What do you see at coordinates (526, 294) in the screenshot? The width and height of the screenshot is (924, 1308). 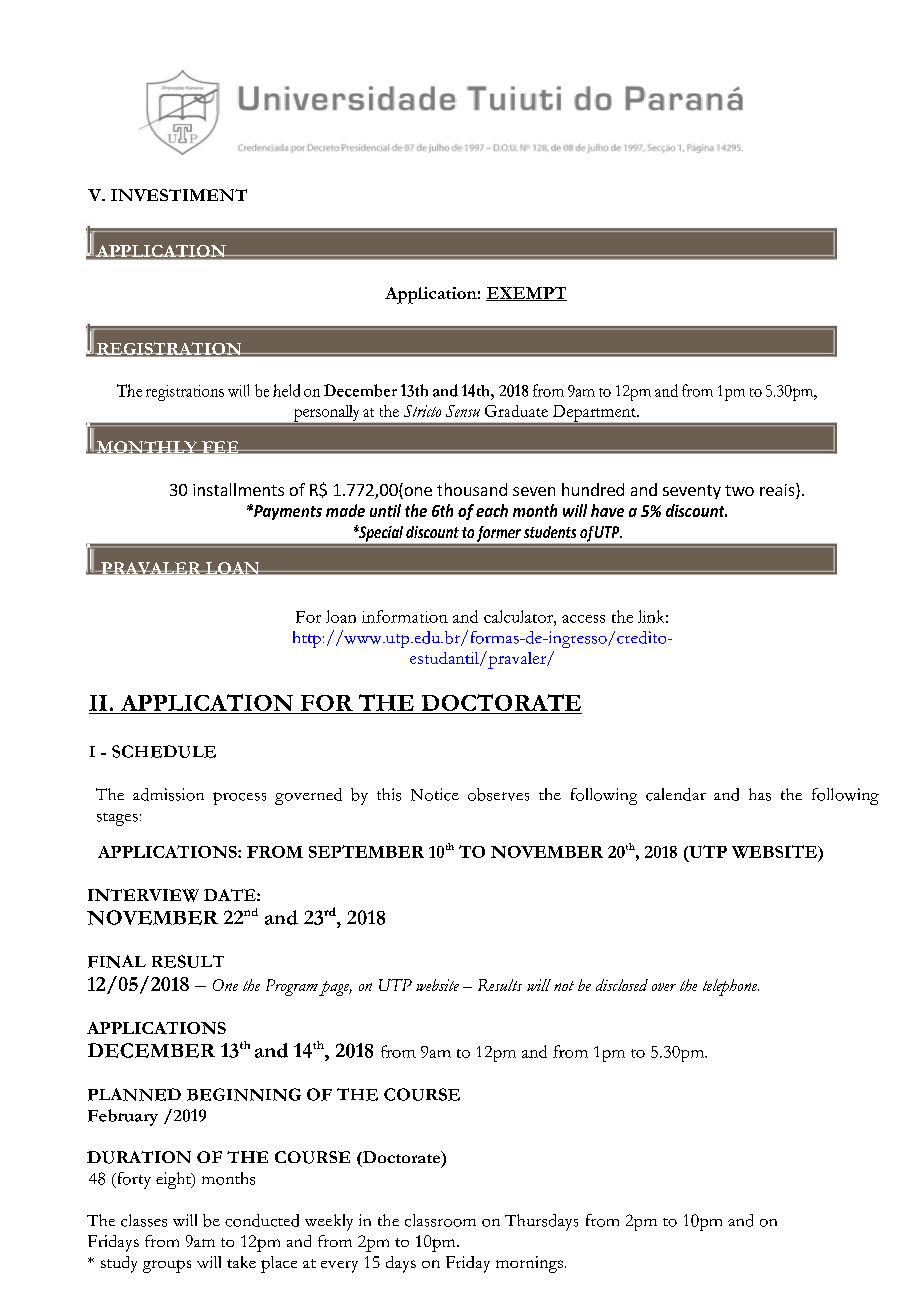 I see `EXEMPT` at bounding box center [526, 294].
